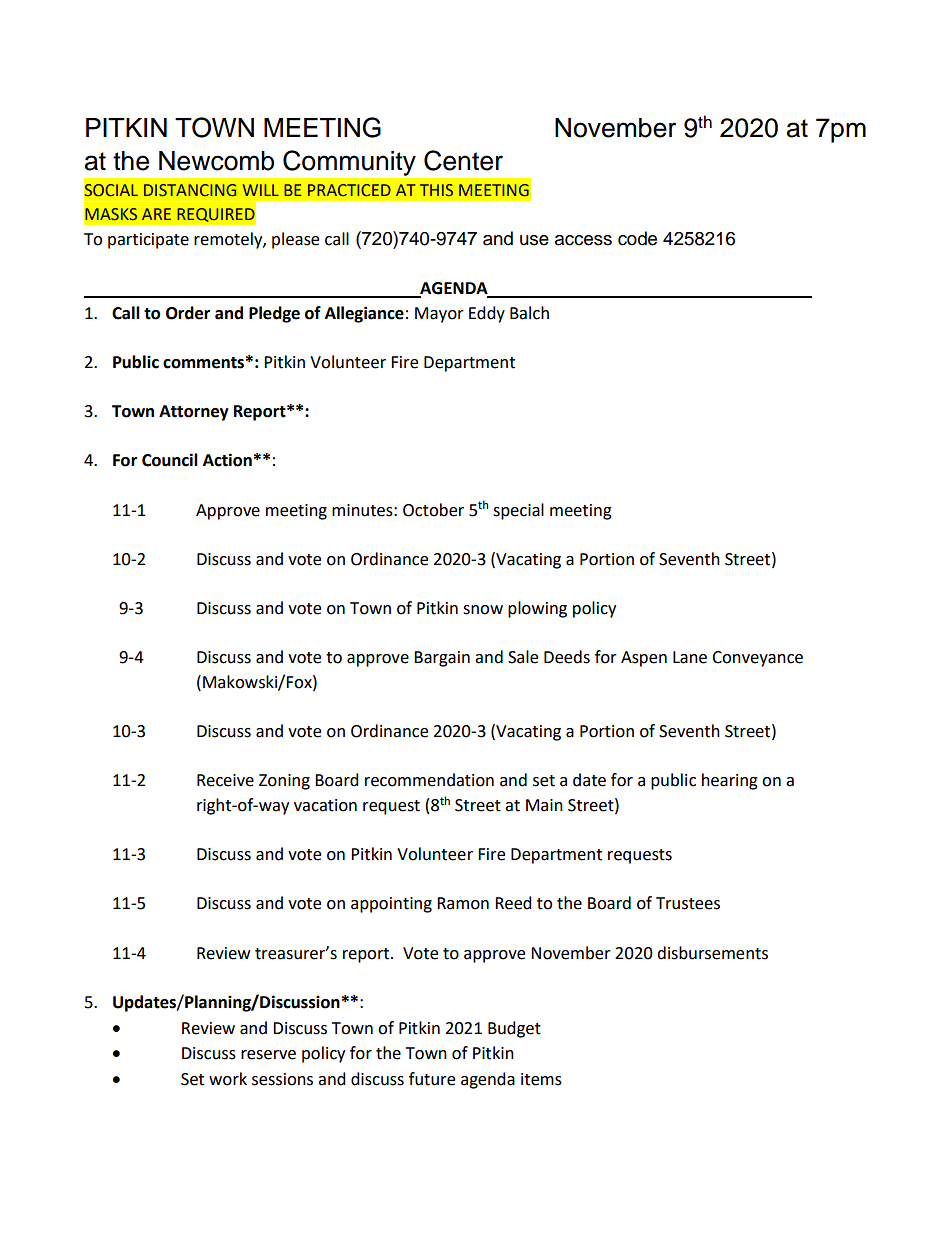 The height and width of the screenshot is (1233, 952). I want to click on code, so click(637, 238).
